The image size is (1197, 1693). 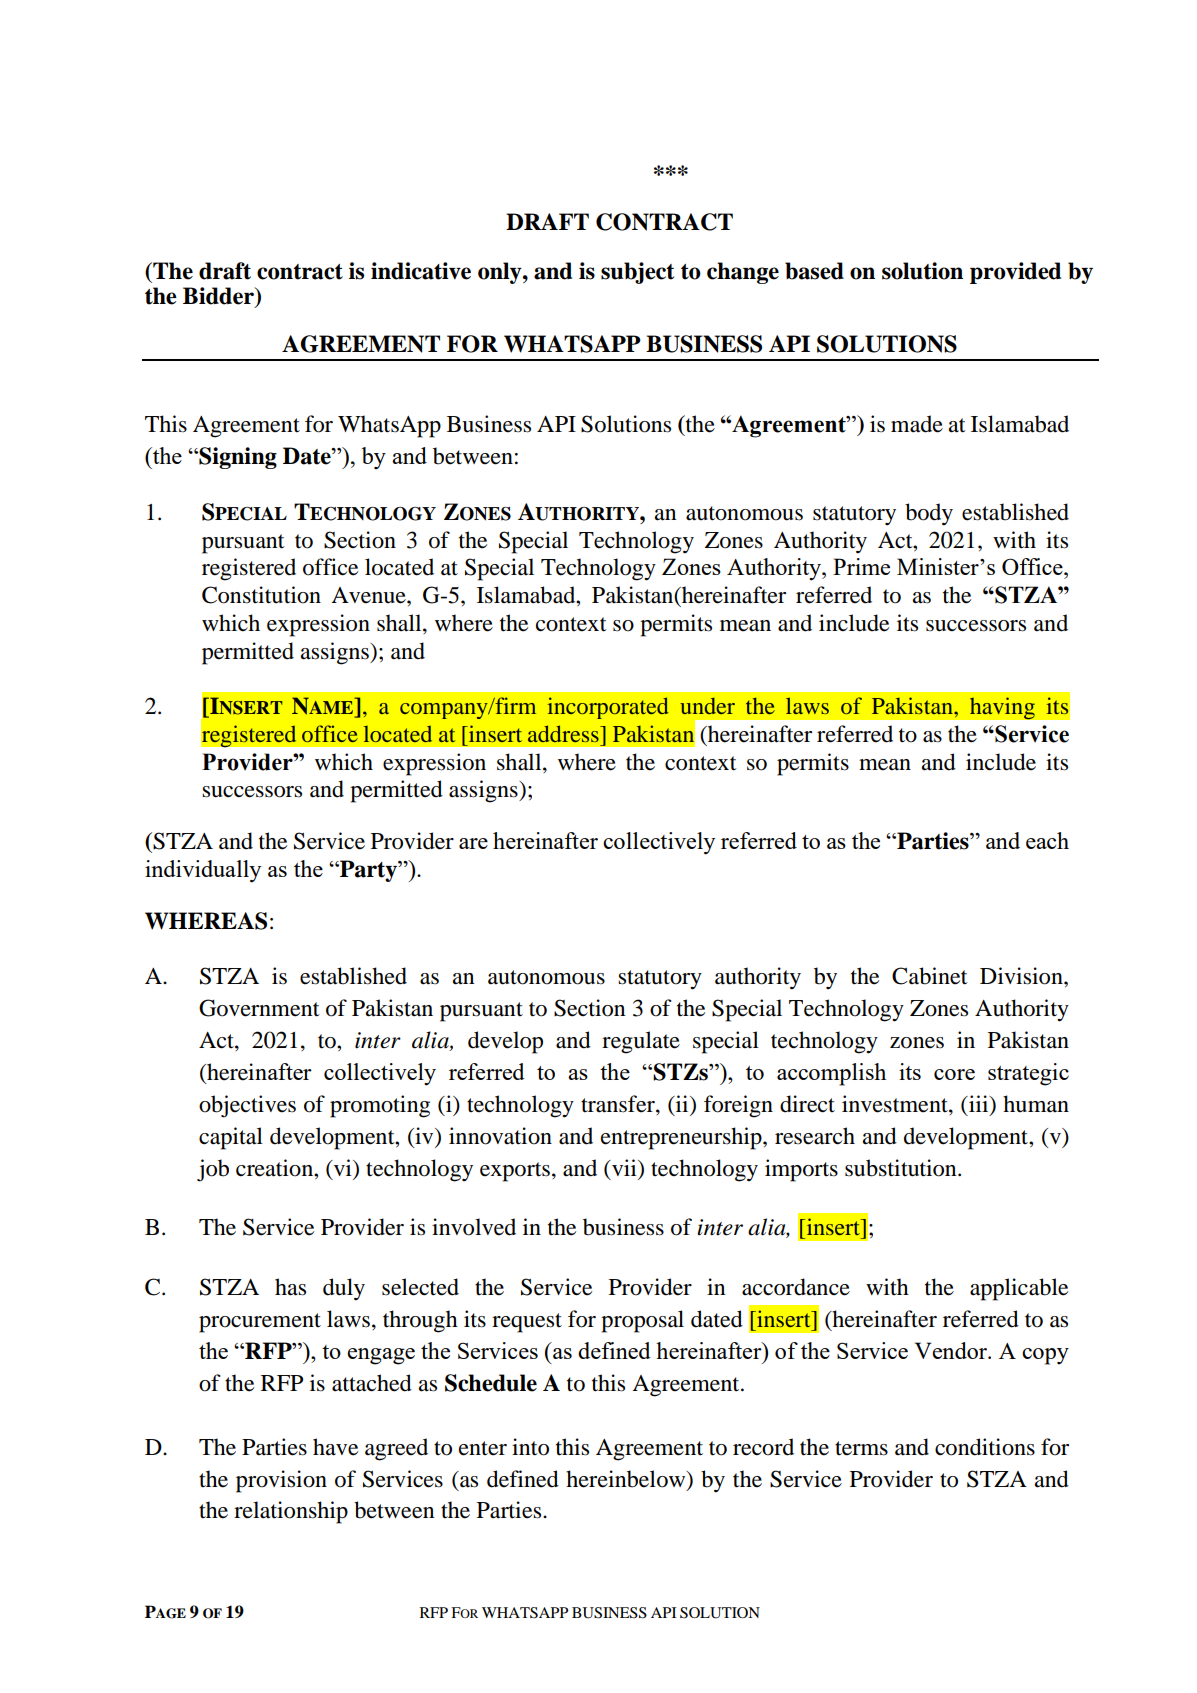 I want to click on provided, so click(x=1015, y=273).
